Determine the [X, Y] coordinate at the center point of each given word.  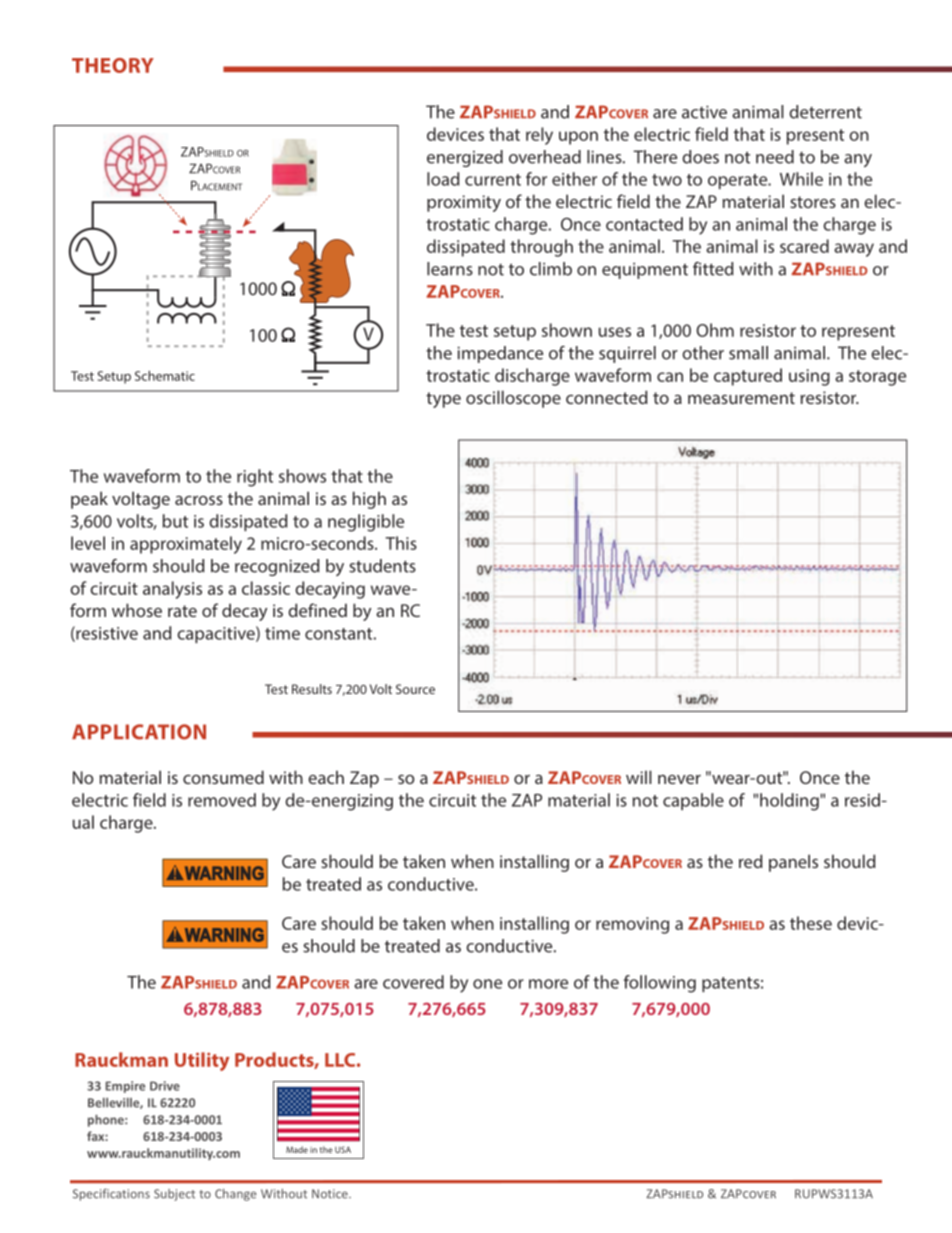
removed [222, 800]
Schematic [165, 376]
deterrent [825, 112]
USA [343, 1149]
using [809, 377]
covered [413, 982]
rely [539, 136]
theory [113, 65]
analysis [172, 590]
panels [793, 863]
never [679, 779]
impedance [500, 354]
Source [415, 689]
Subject [174, 1195]
